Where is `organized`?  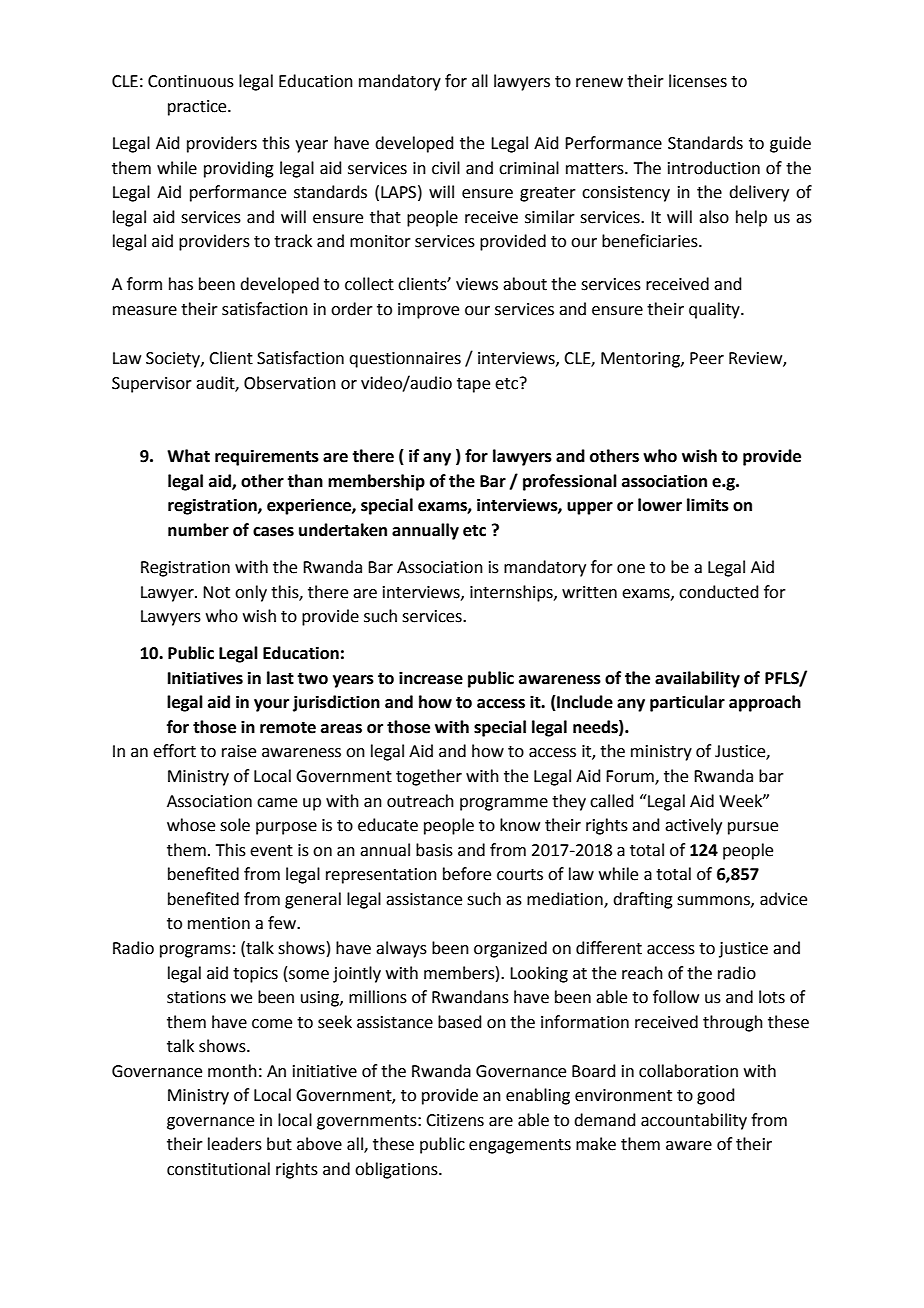 organized is located at coordinates (510, 949).
